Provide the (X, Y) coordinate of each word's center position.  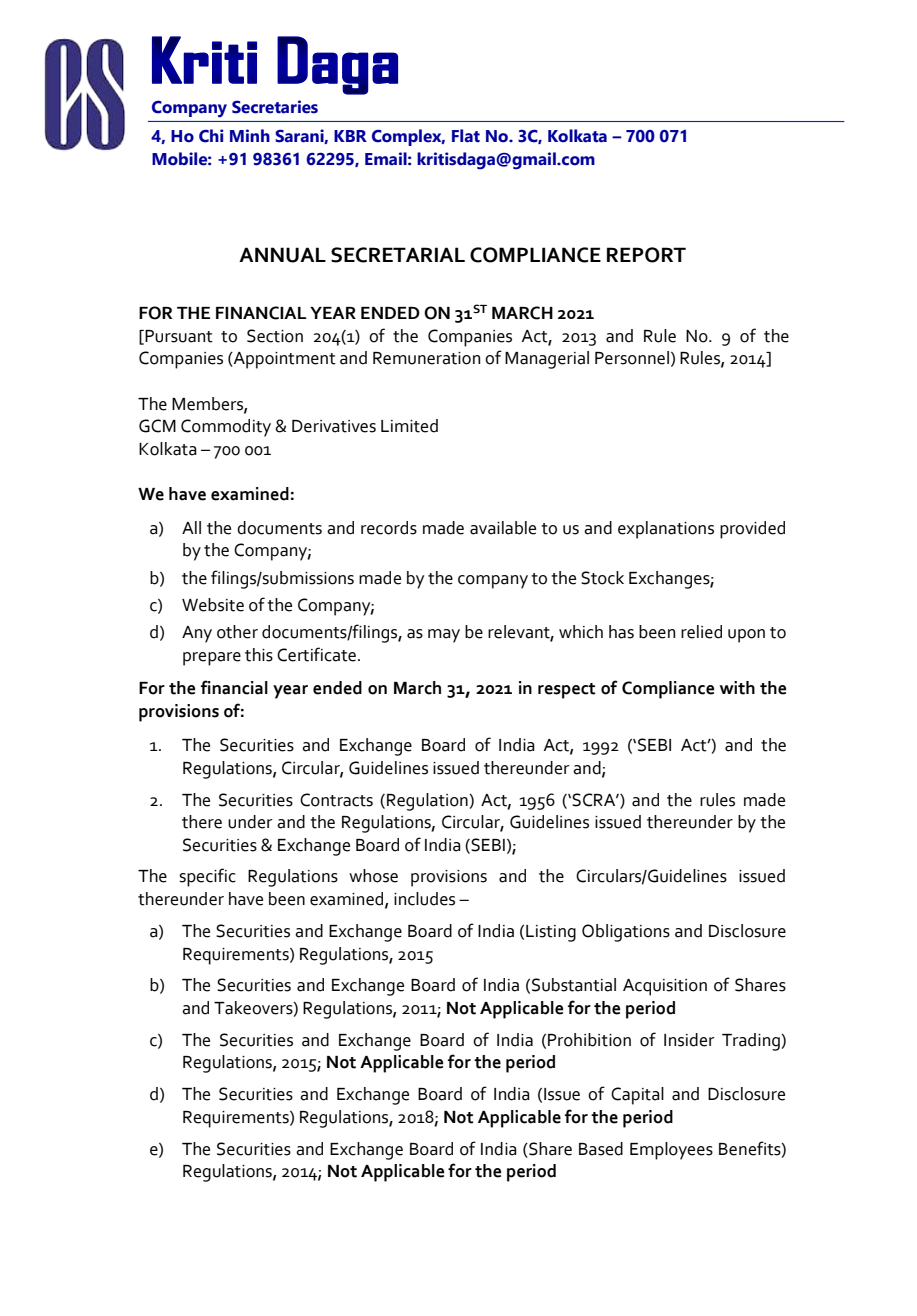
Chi (211, 136)
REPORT (646, 255)
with (737, 688)
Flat (466, 136)
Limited (409, 426)
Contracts (336, 800)
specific (207, 877)
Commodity (226, 428)
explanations (666, 530)
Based (601, 1149)
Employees (671, 1151)
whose (373, 876)
